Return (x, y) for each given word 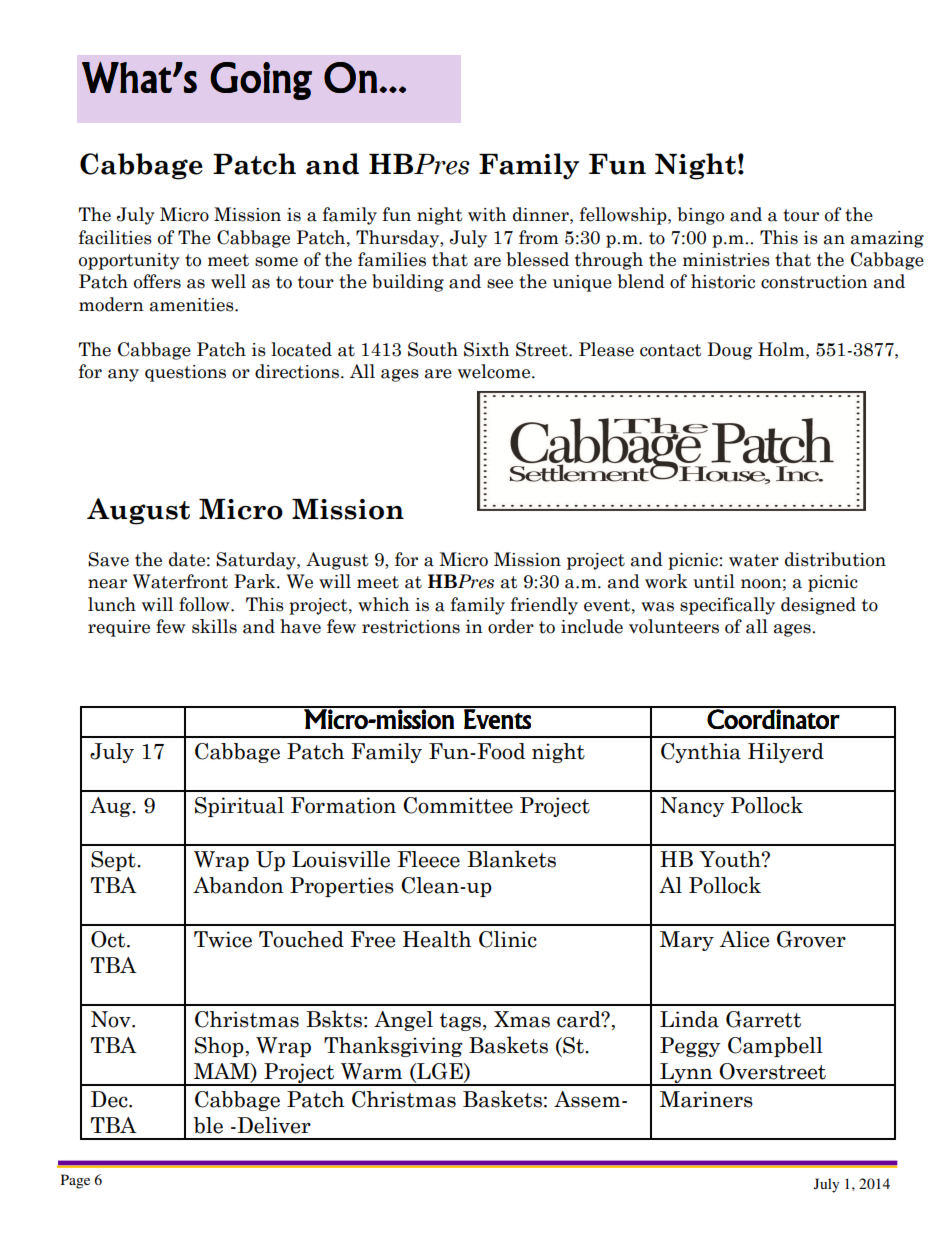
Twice (223, 939)
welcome (495, 371)
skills (214, 626)
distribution (835, 559)
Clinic (508, 939)
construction (814, 282)
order (511, 626)
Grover (811, 939)
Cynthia (701, 753)
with (487, 214)
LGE (440, 1072)
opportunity (129, 261)
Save (108, 559)
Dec (110, 1099)
